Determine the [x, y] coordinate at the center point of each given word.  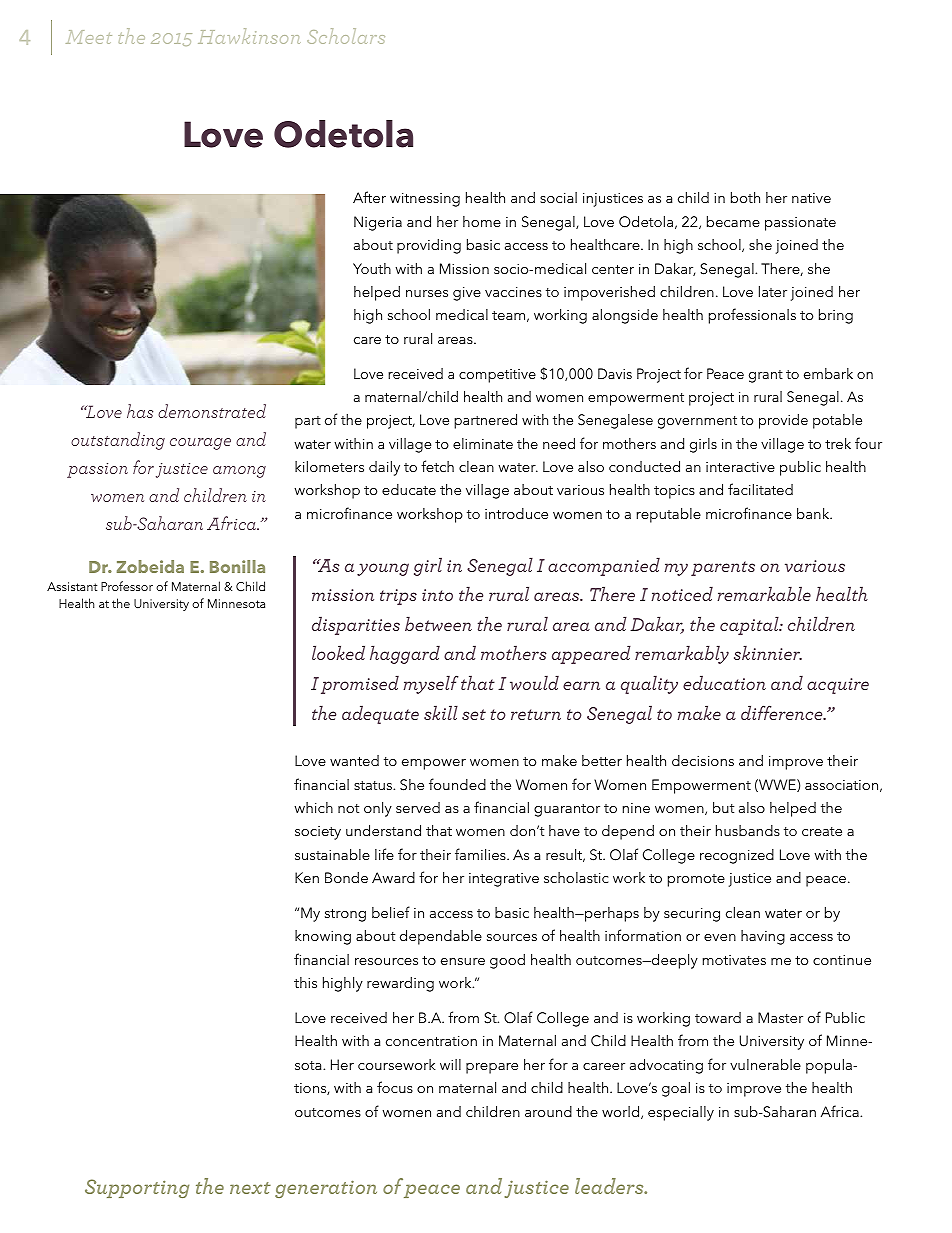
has [140, 411]
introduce [516, 513]
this [305, 982]
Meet [89, 37]
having [763, 937]
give [467, 294]
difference [783, 712]
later [773, 291]
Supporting [137, 1188]
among [239, 472]
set [474, 714]
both [745, 197]
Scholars [346, 36]
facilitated [760, 489]
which [313, 807]
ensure [463, 961]
